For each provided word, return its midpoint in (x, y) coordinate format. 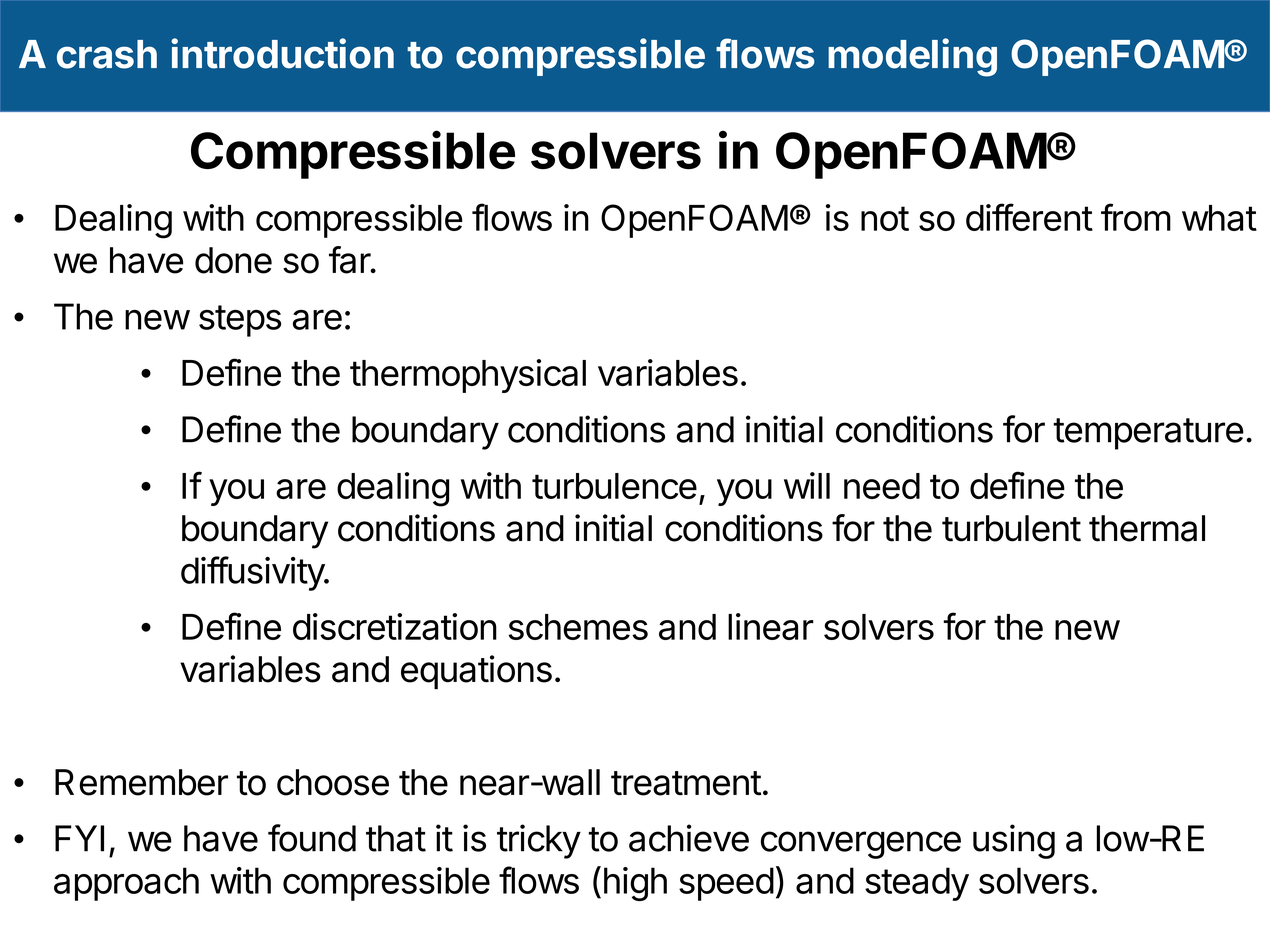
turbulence (614, 486)
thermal (1147, 528)
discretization (395, 626)
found (312, 838)
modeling (912, 57)
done (233, 260)
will (807, 485)
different (1029, 217)
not (885, 218)
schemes (578, 627)
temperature (1148, 434)
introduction (282, 53)
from (1136, 217)
